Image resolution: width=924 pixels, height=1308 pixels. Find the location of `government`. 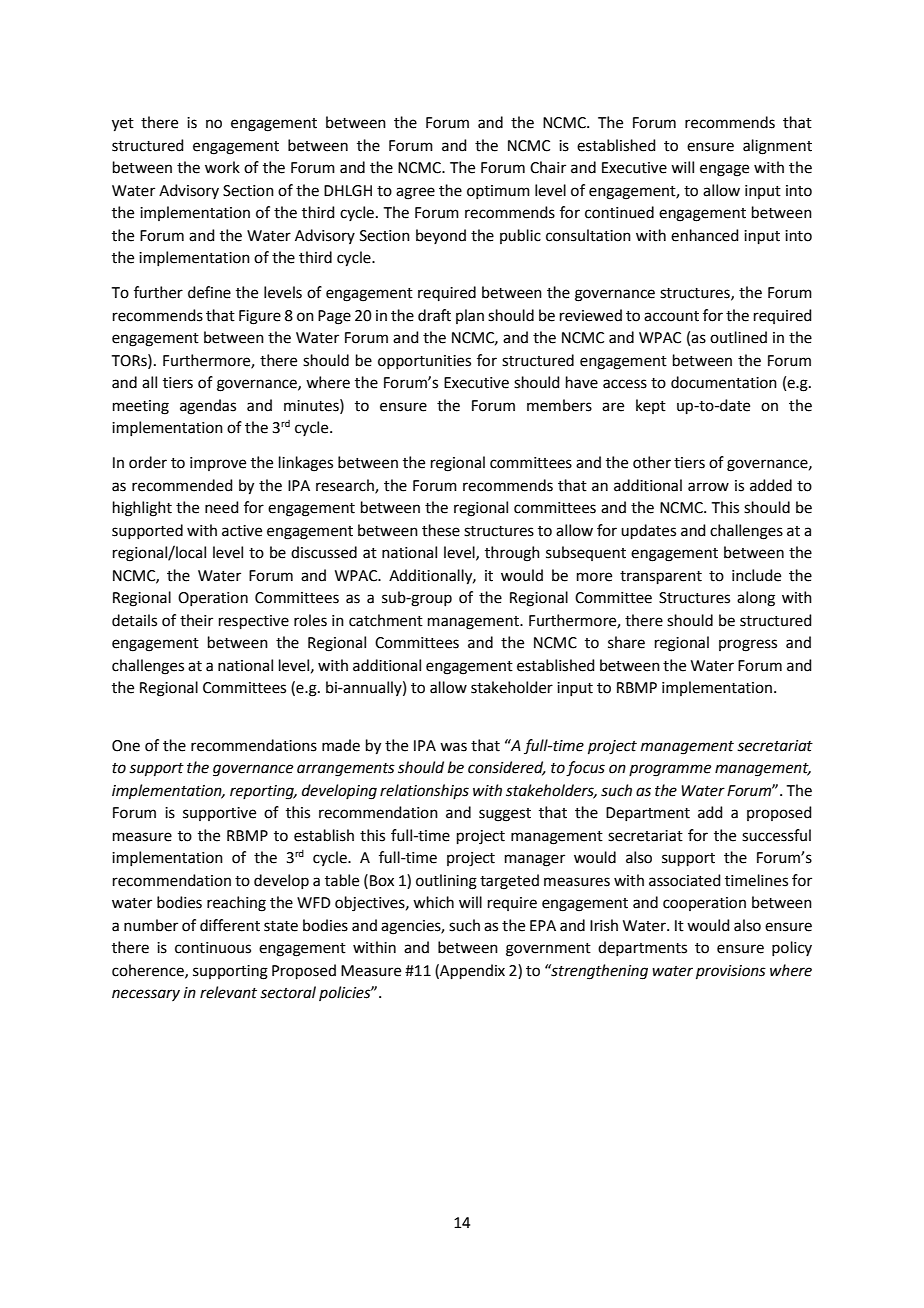

government is located at coordinates (548, 950).
